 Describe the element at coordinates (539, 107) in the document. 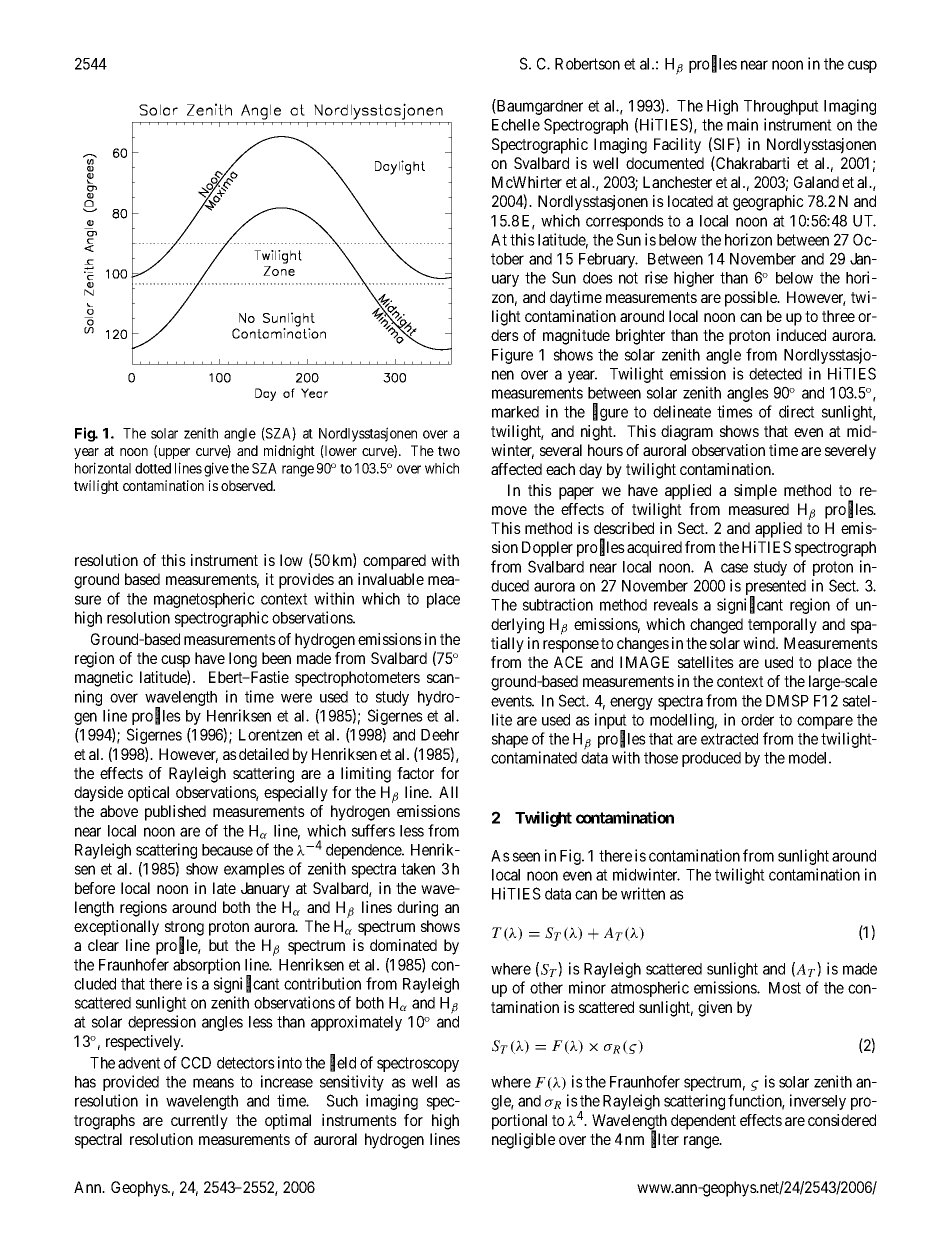

I see `Baumgardner` at that location.
